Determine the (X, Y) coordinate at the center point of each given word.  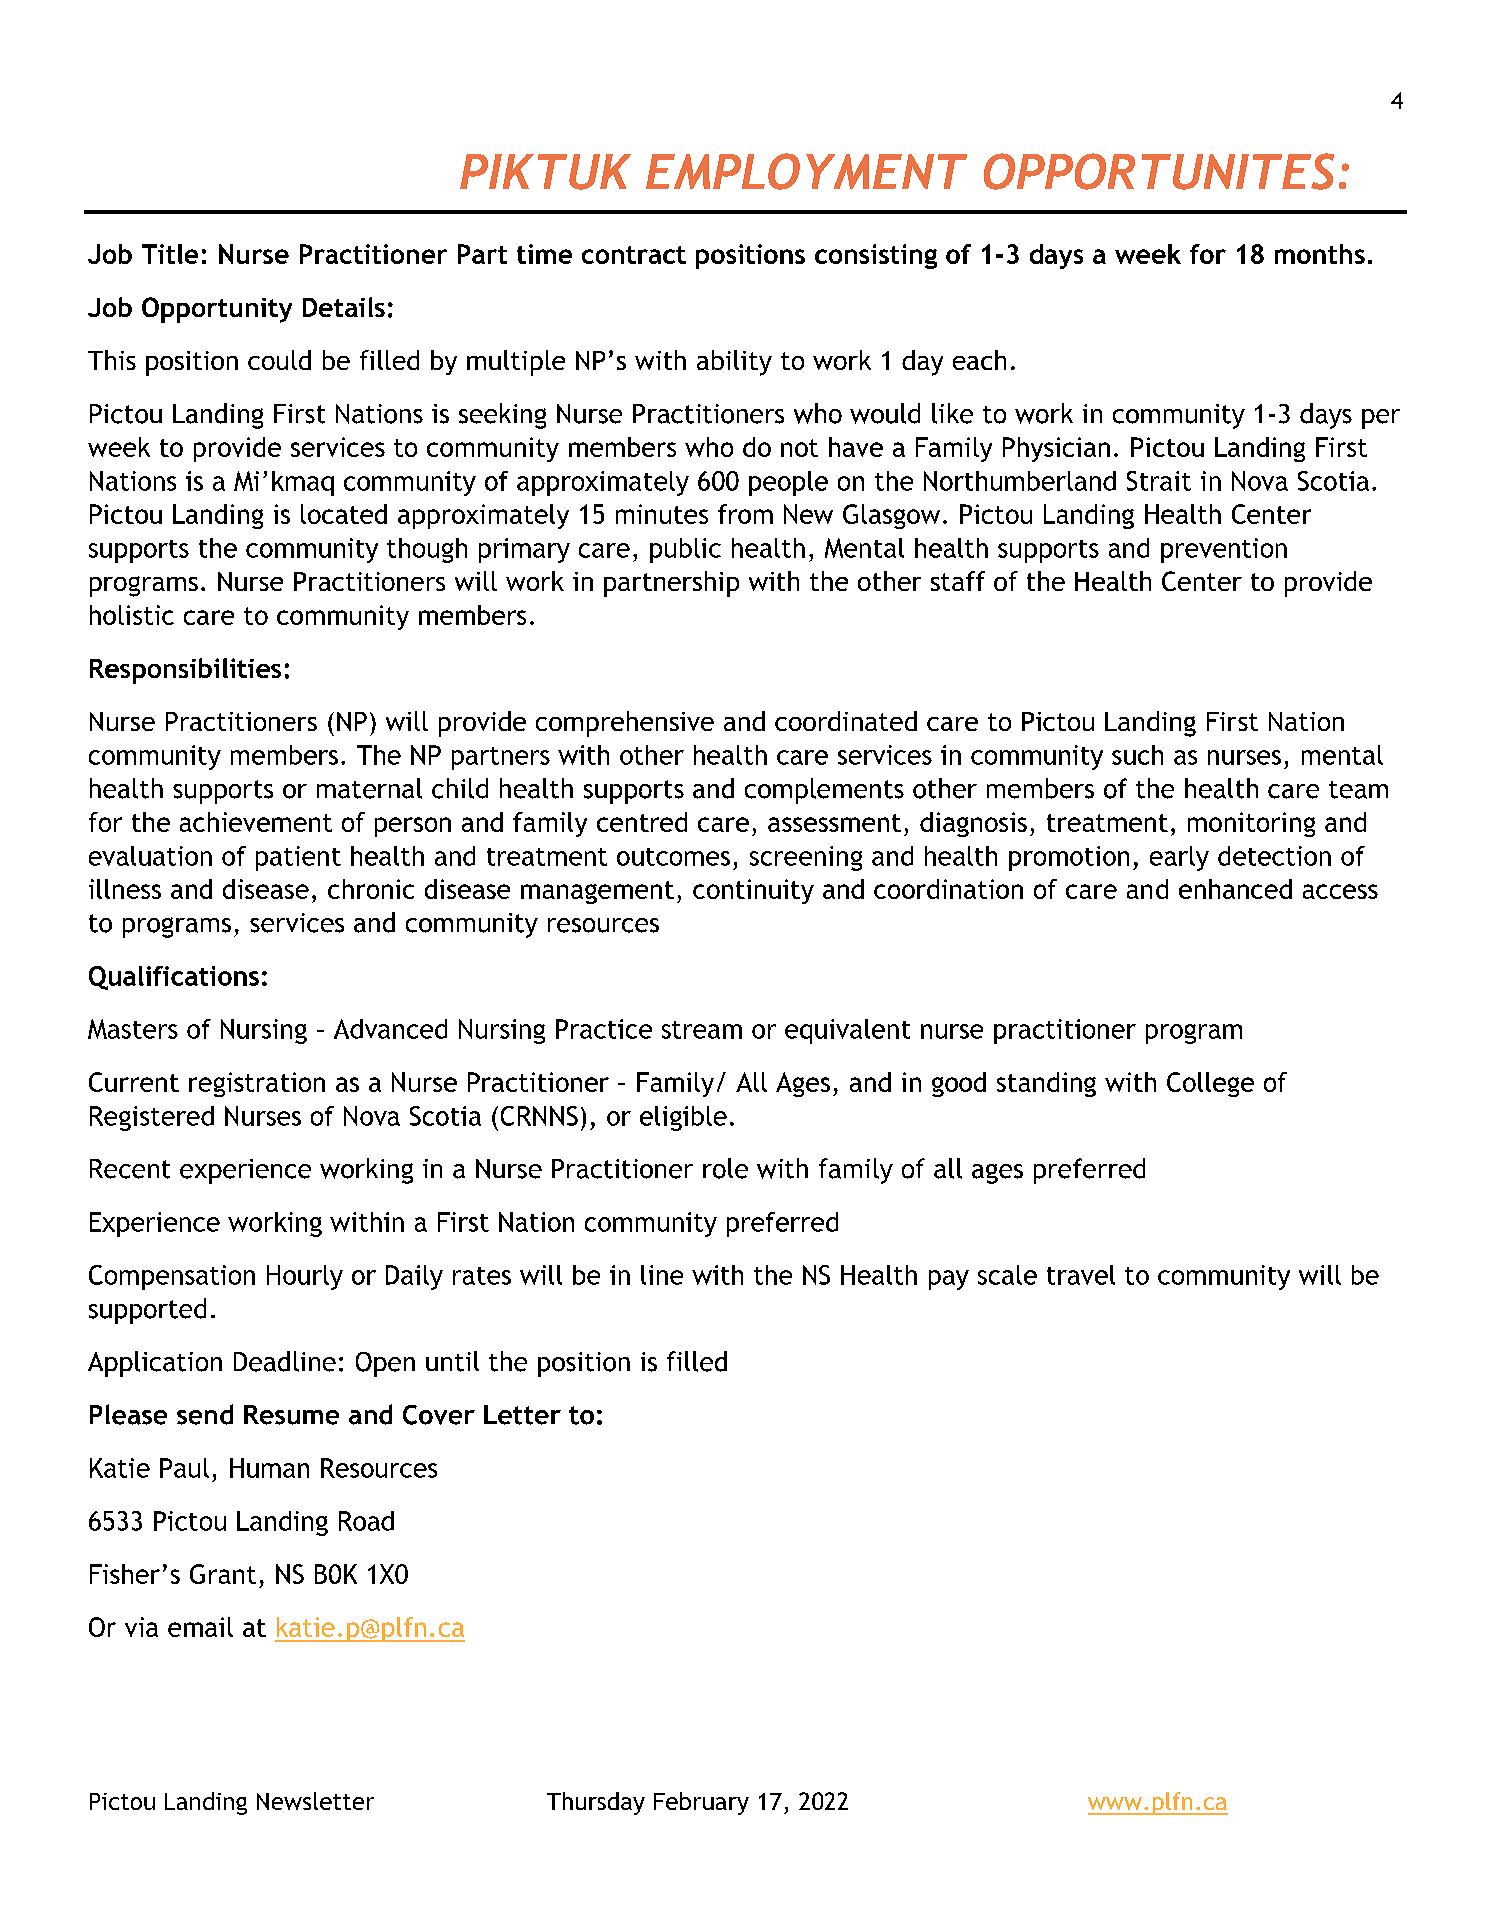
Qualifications (174, 978)
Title (170, 254)
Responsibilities (185, 671)
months (1320, 254)
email (200, 1627)
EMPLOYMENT (806, 171)
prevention (1224, 550)
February (701, 1803)
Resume (291, 1415)
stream (702, 1030)
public (685, 550)
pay (949, 1280)
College (1210, 1084)
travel (1081, 1275)
